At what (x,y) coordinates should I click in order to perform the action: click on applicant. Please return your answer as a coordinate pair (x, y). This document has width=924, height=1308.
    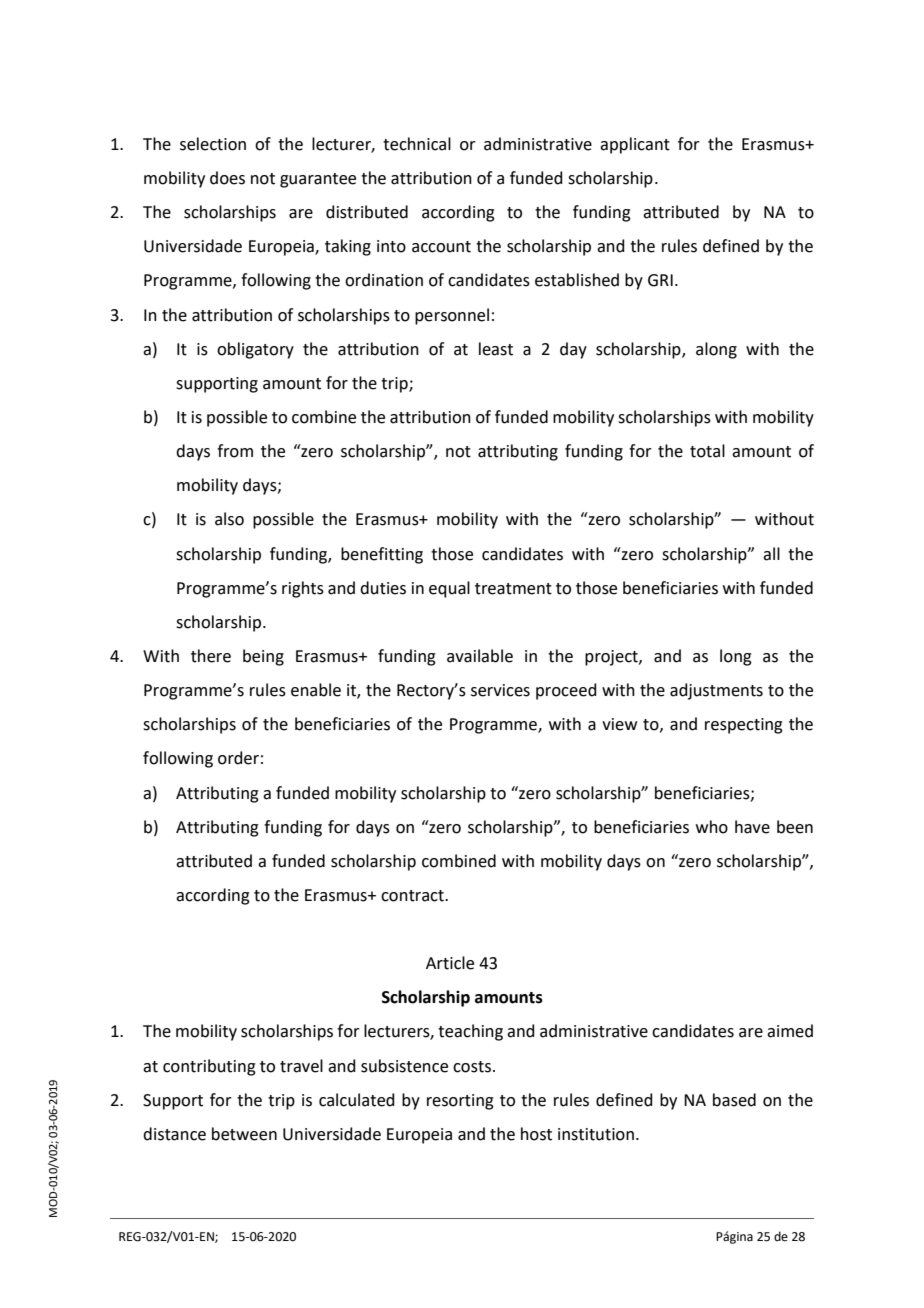
    Looking at the image, I should click on (635, 145).
